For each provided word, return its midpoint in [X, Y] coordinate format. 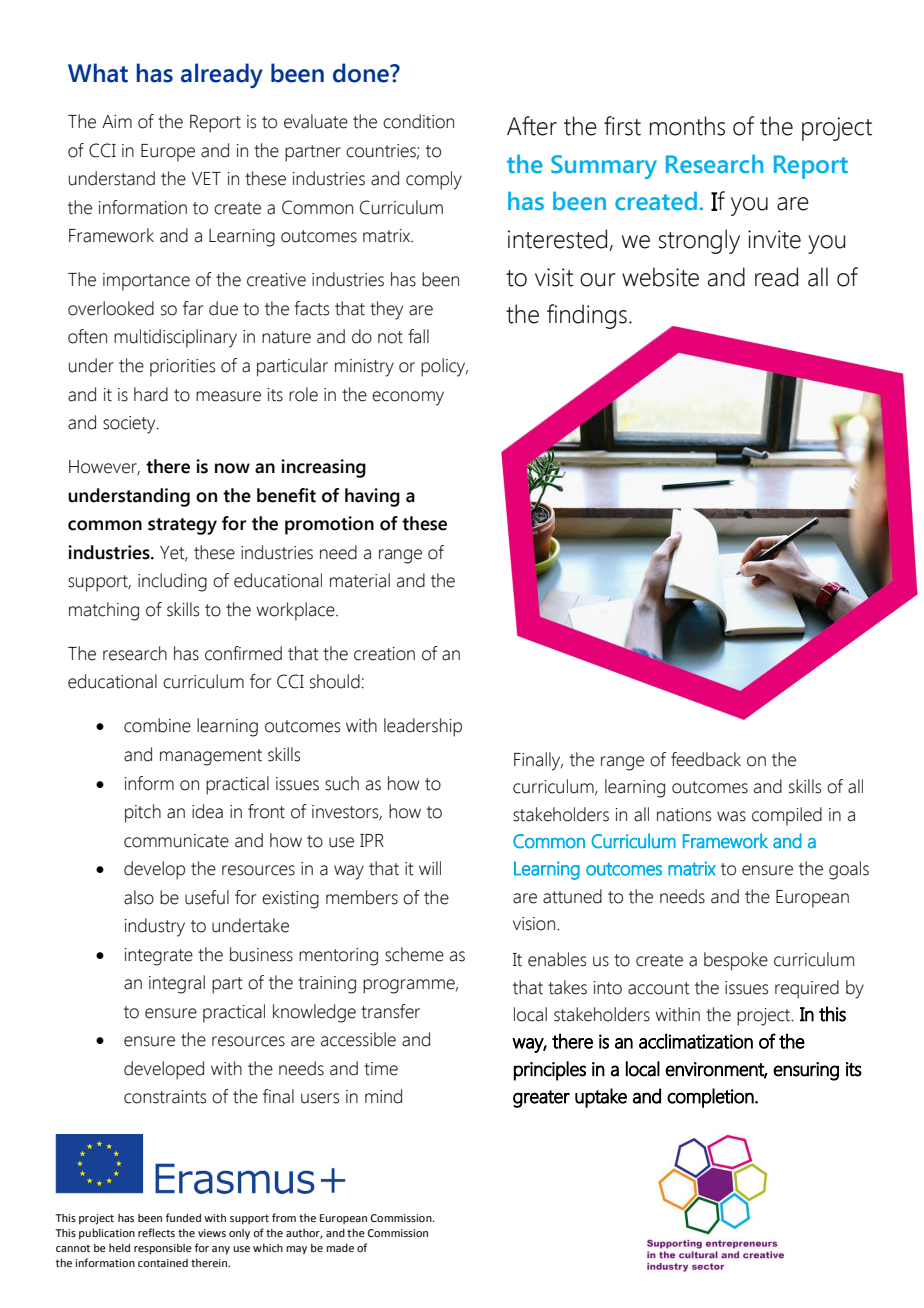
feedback [706, 759]
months [687, 126]
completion [711, 1098]
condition [418, 121]
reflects [156, 1232]
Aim [117, 121]
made [340, 1248]
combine [157, 725]
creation [384, 654]
